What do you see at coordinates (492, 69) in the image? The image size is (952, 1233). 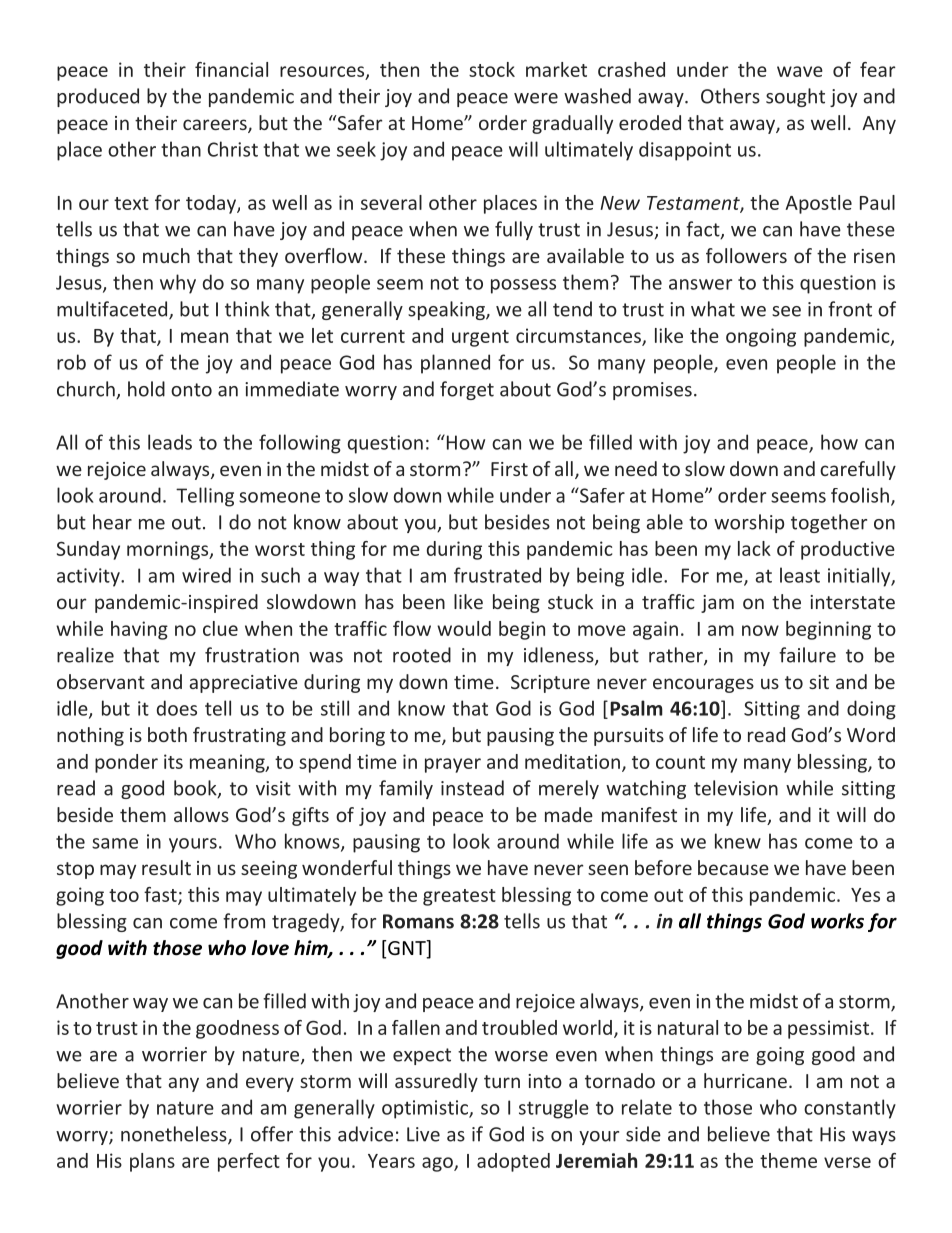 I see `stock` at bounding box center [492, 69].
